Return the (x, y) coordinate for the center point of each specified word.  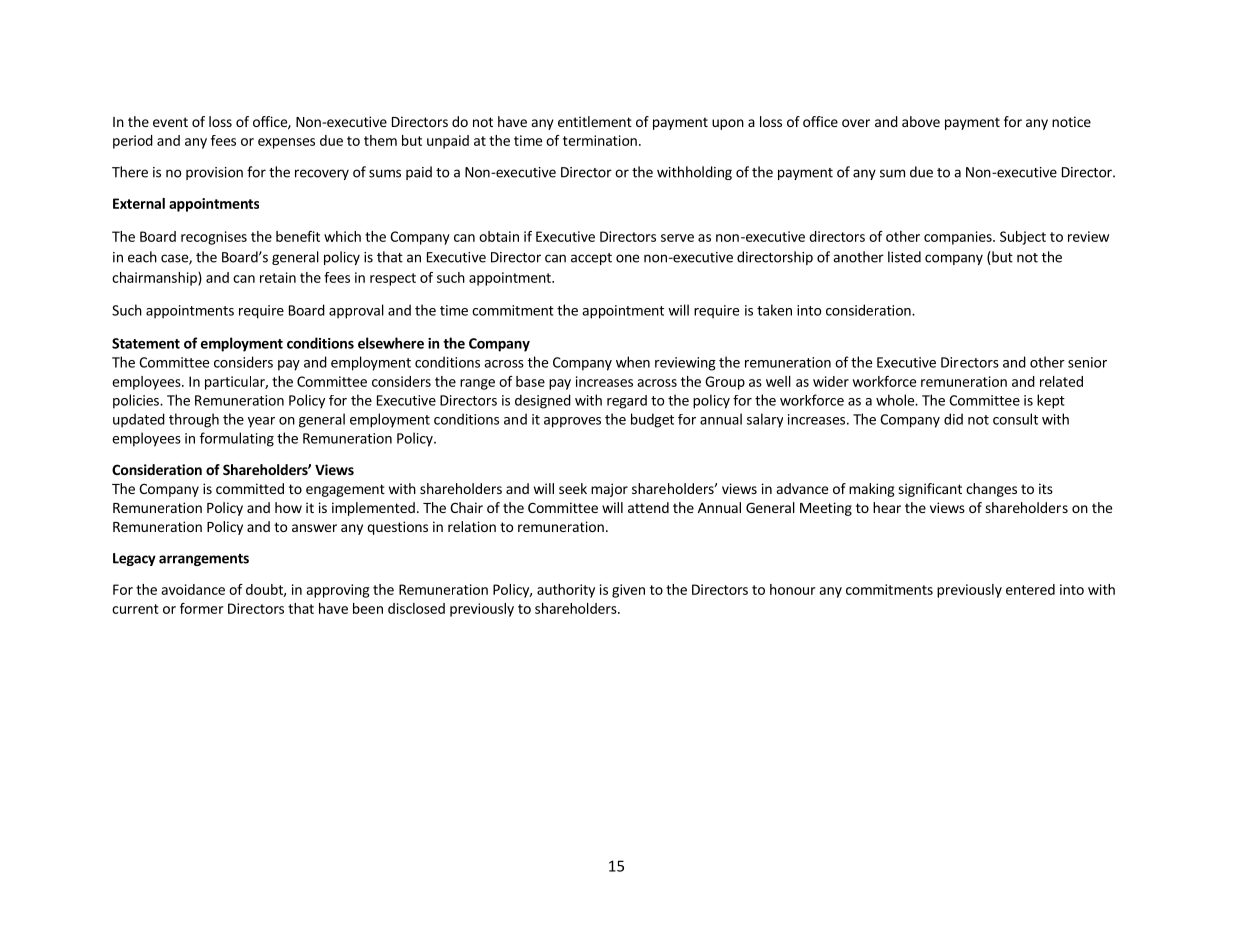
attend (648, 507)
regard (627, 402)
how (288, 507)
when (633, 362)
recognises (214, 238)
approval (356, 311)
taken (774, 310)
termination (600, 140)
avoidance (193, 589)
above (921, 121)
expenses (286, 143)
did (953, 419)
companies (959, 238)
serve (677, 238)
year (261, 422)
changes (991, 490)
